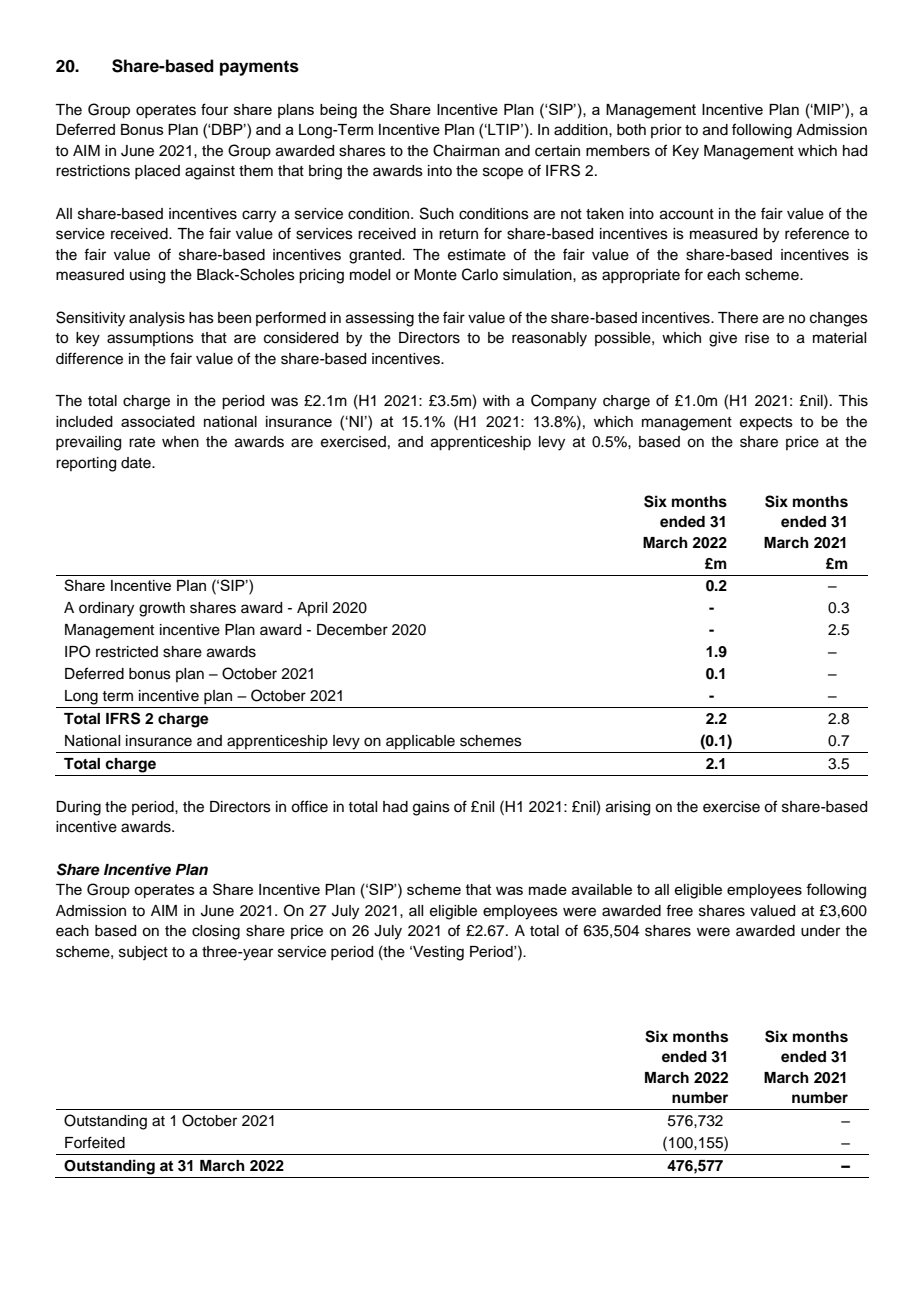 The height and width of the screenshot is (1308, 924). What do you see at coordinates (666, 131) in the screenshot?
I see `prior` at bounding box center [666, 131].
